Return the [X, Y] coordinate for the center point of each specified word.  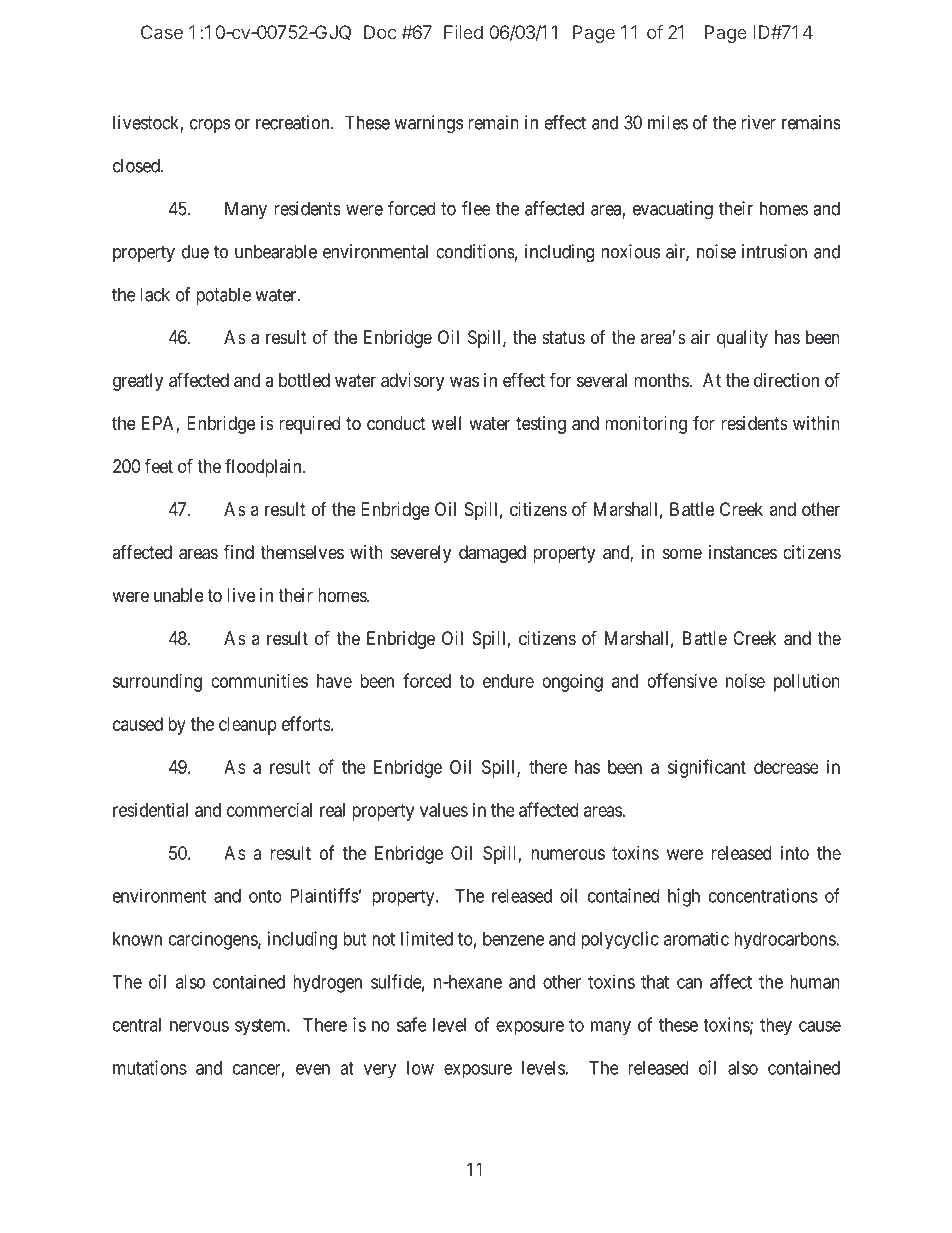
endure [508, 681]
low [420, 1068]
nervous [199, 1026]
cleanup [248, 726]
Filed [463, 32]
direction [786, 380]
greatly [138, 382]
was [464, 381]
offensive [682, 680]
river [758, 122]
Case [162, 32]
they [776, 1027]
